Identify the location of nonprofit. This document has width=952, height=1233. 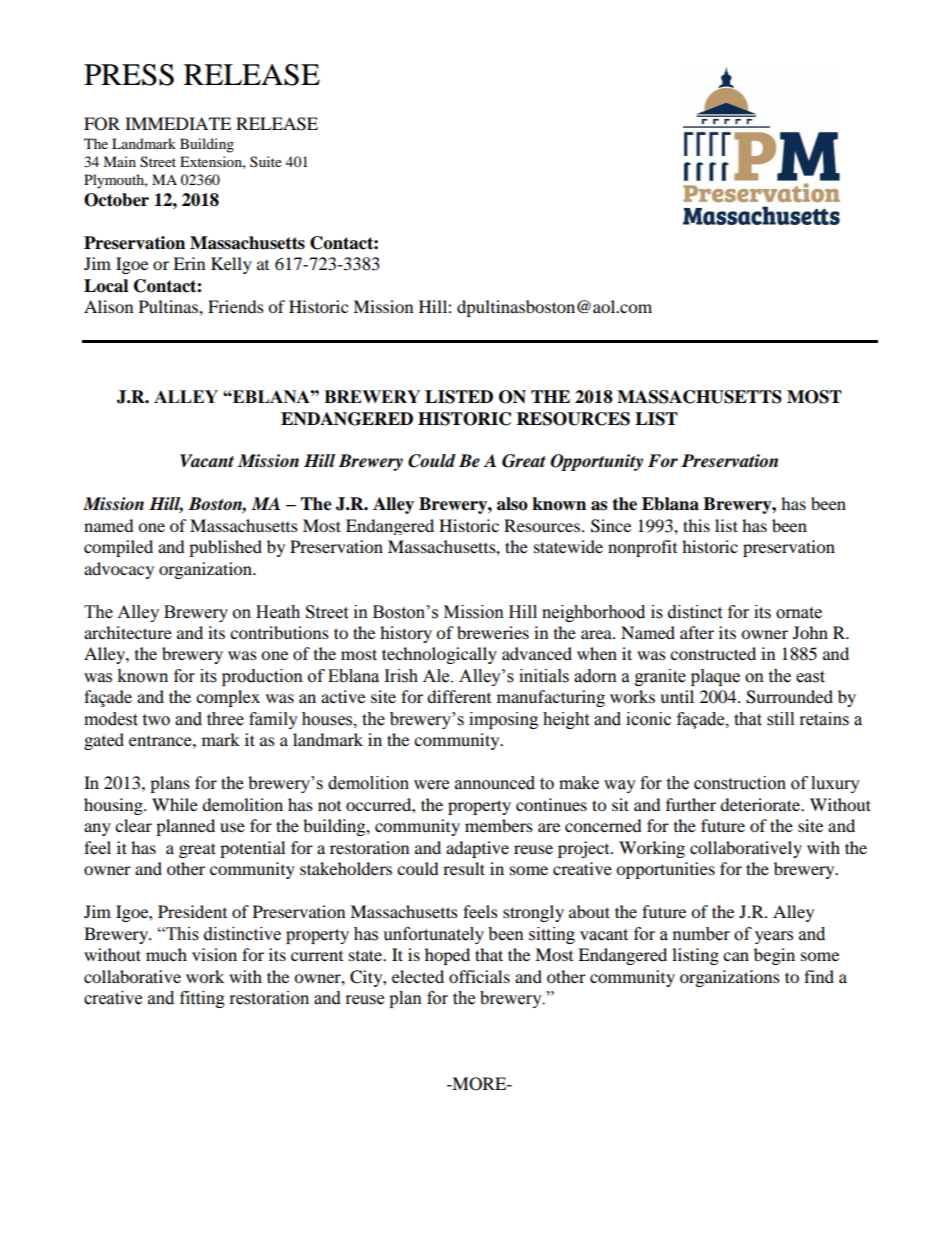
(642, 548).
